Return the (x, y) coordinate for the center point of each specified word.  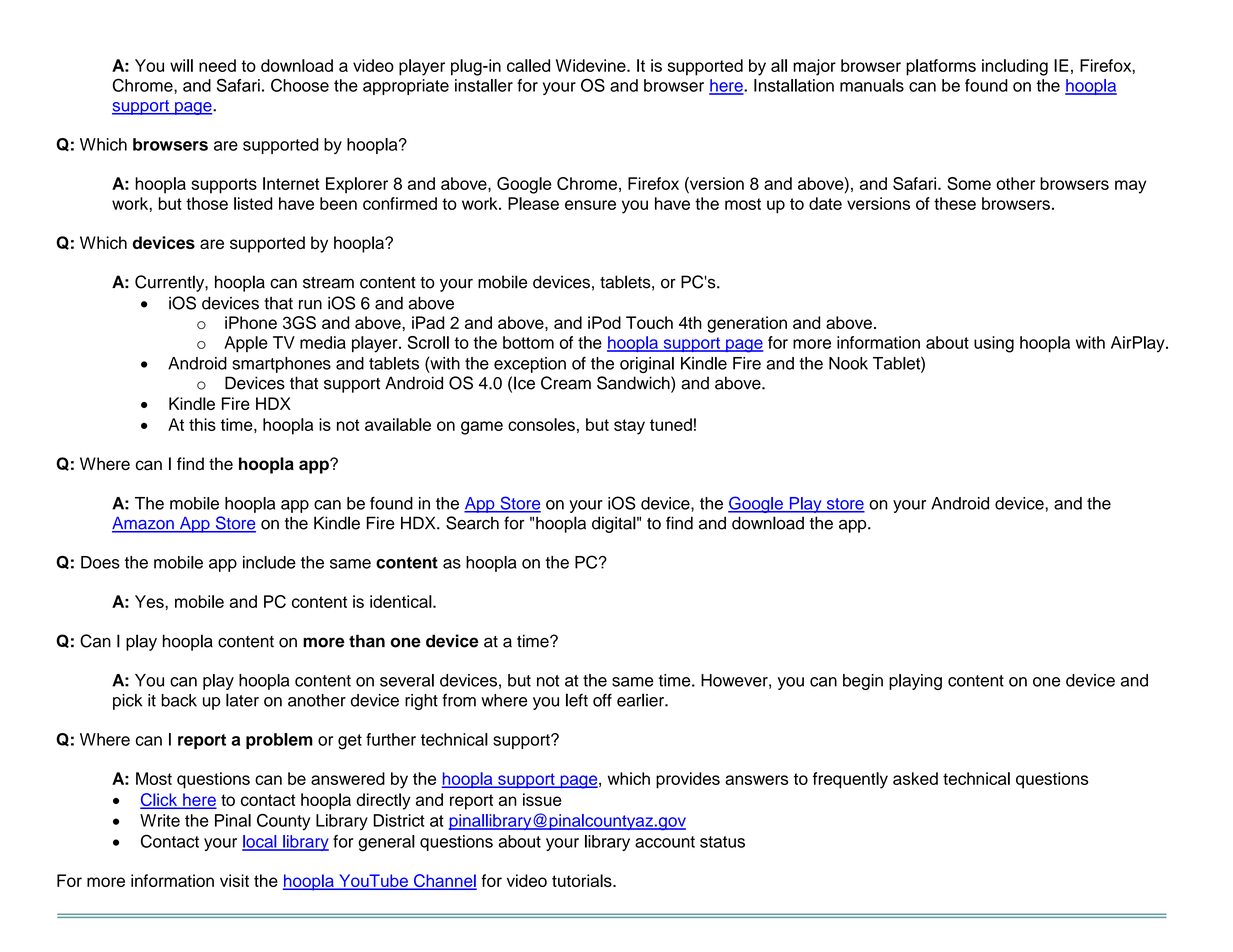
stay (629, 427)
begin (863, 682)
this (202, 424)
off (602, 700)
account (665, 842)
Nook (848, 363)
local (260, 842)
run (310, 305)
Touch (649, 322)
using (994, 344)
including (1015, 67)
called (528, 65)
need (217, 65)
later (242, 700)
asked (915, 778)
